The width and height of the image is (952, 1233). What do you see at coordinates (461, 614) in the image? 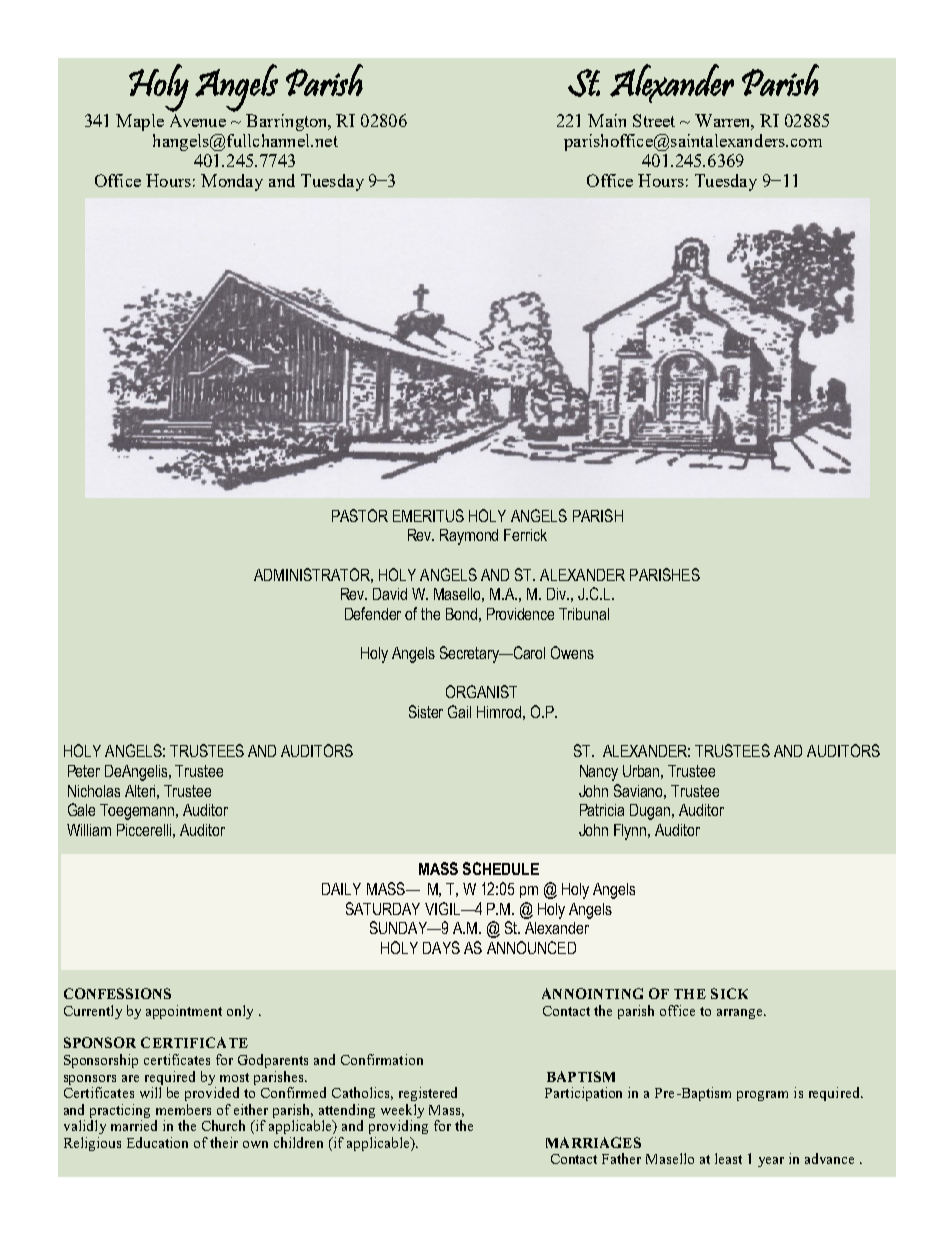
I see `Bond` at bounding box center [461, 614].
